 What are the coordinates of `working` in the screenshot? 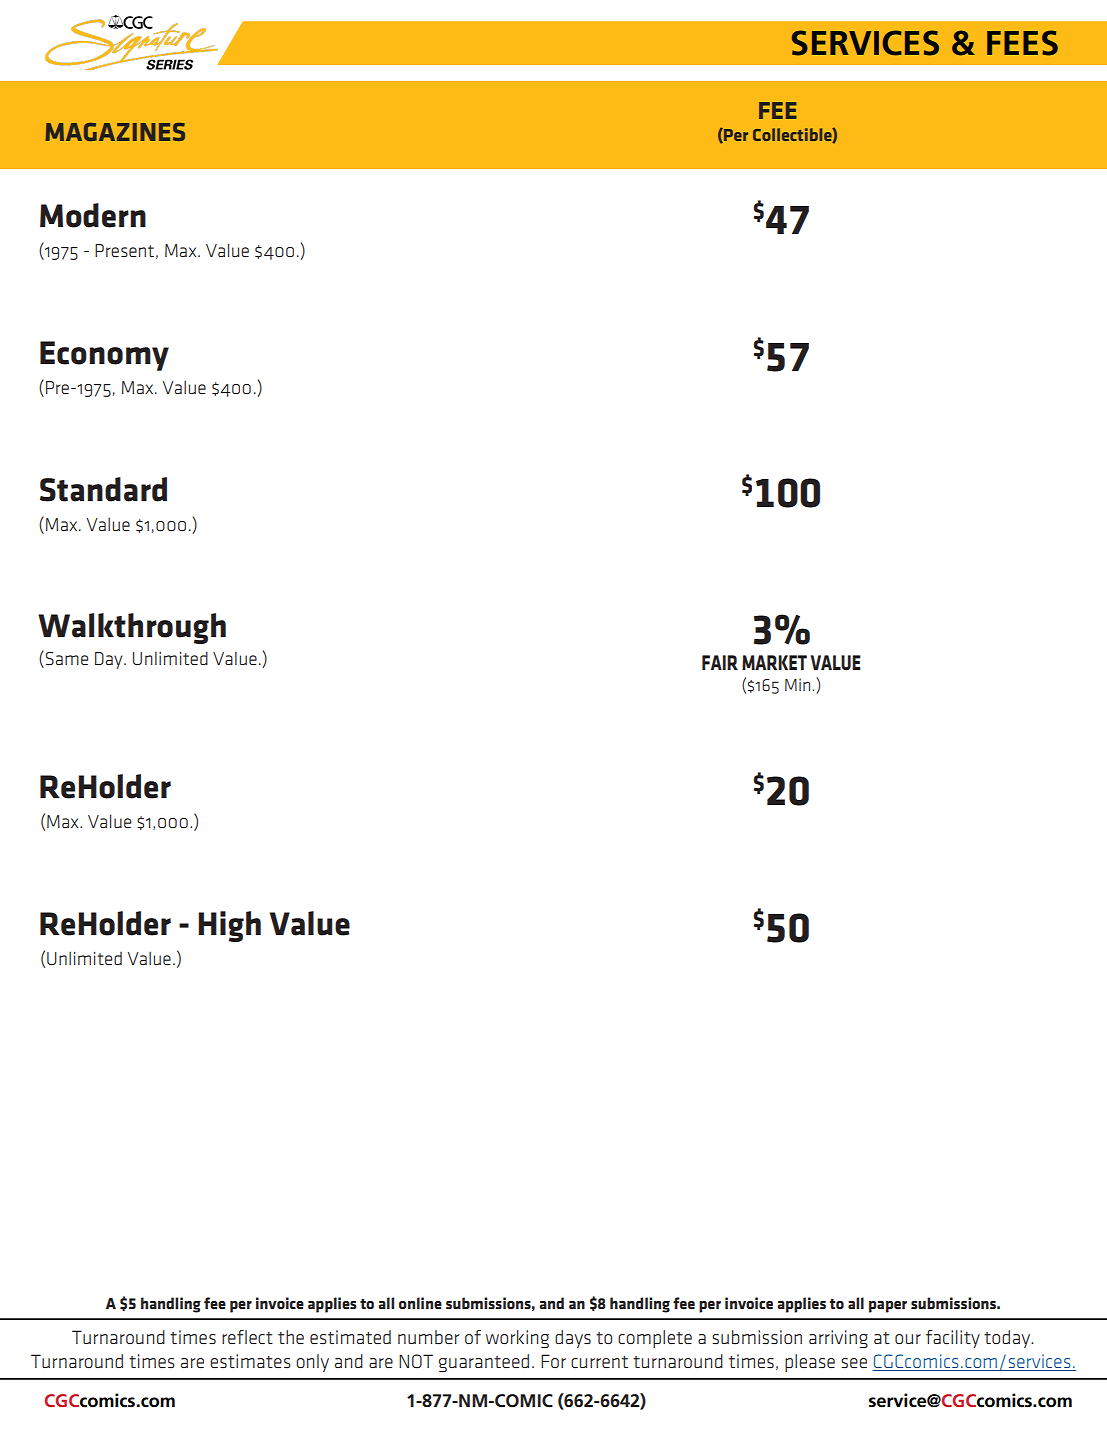 It's located at (517, 1339).
